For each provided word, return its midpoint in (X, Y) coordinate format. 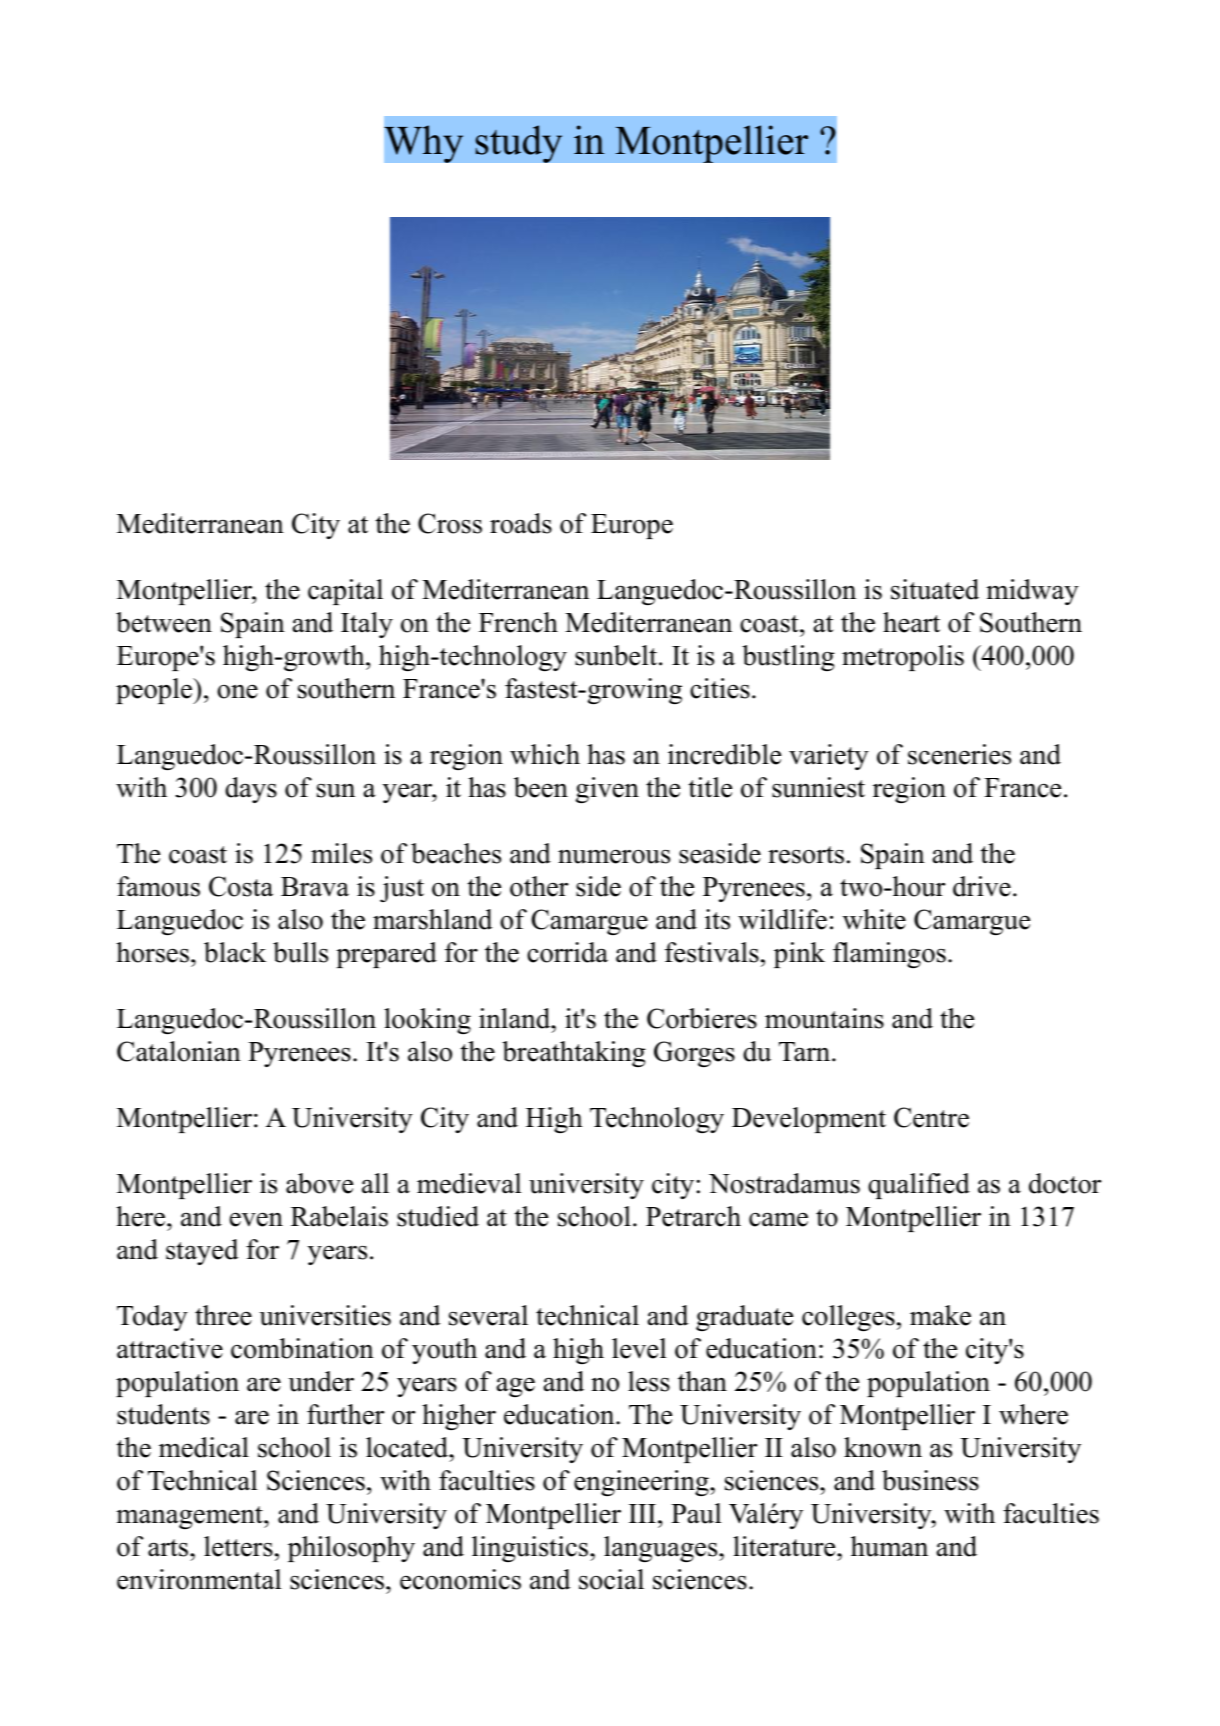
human (889, 1546)
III (644, 1513)
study (519, 144)
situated (935, 589)
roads (521, 523)
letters (238, 1546)
